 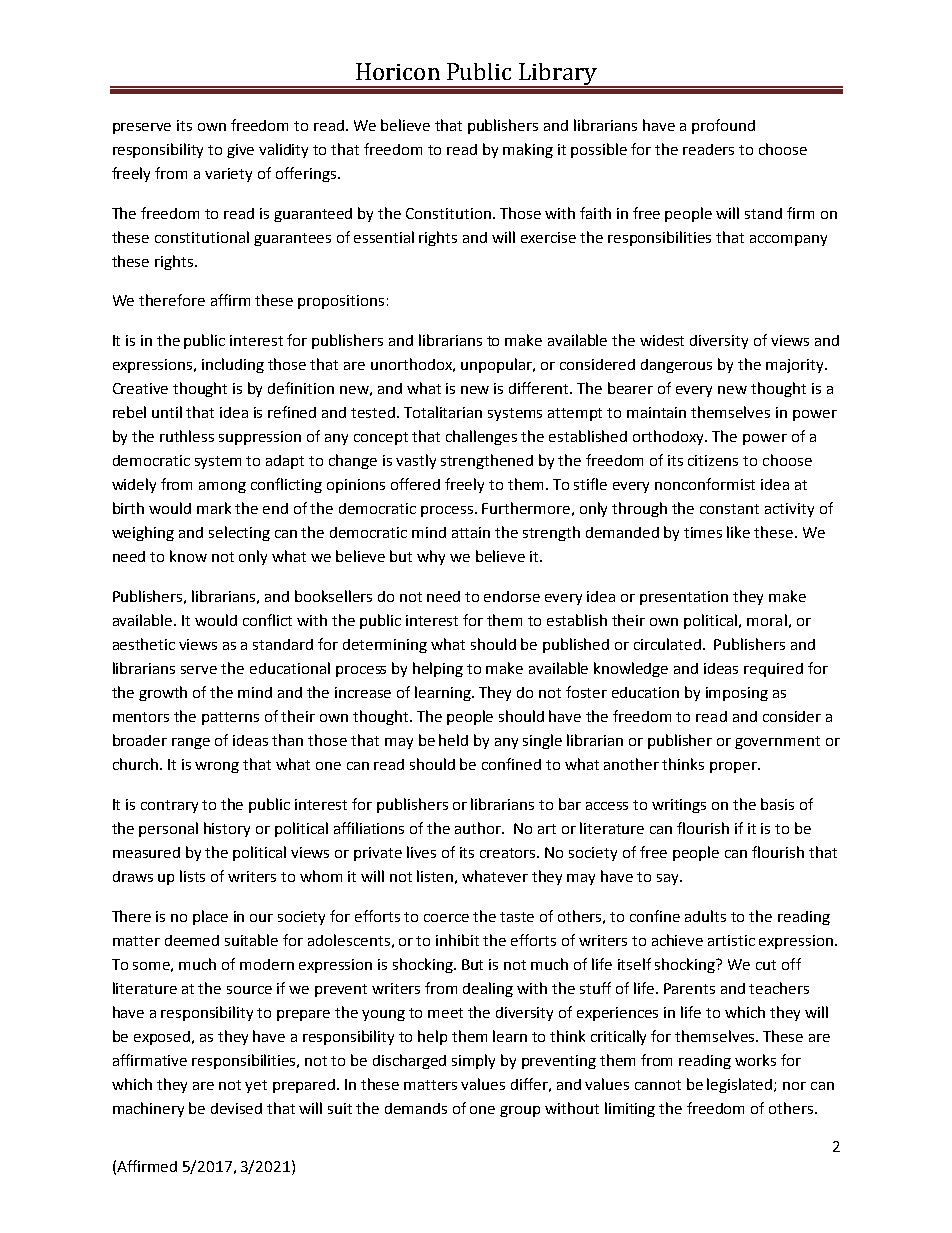 I want to click on give, so click(x=240, y=151).
